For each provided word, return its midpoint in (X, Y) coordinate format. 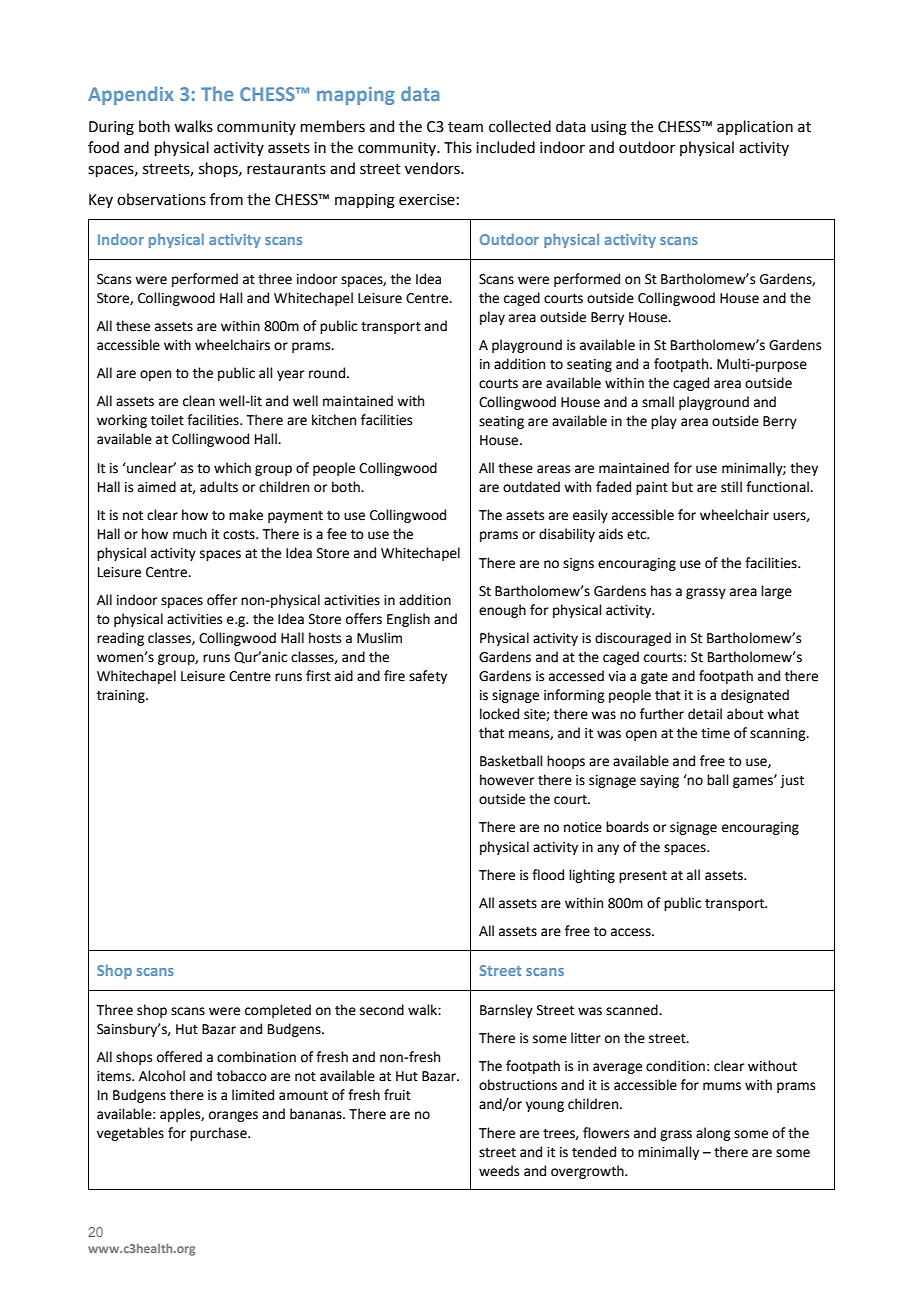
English (408, 620)
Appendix (131, 95)
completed (278, 1011)
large (776, 592)
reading (120, 639)
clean (199, 401)
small (658, 402)
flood (548, 875)
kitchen (334, 420)
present (643, 877)
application (755, 127)
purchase (219, 1134)
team (465, 127)
